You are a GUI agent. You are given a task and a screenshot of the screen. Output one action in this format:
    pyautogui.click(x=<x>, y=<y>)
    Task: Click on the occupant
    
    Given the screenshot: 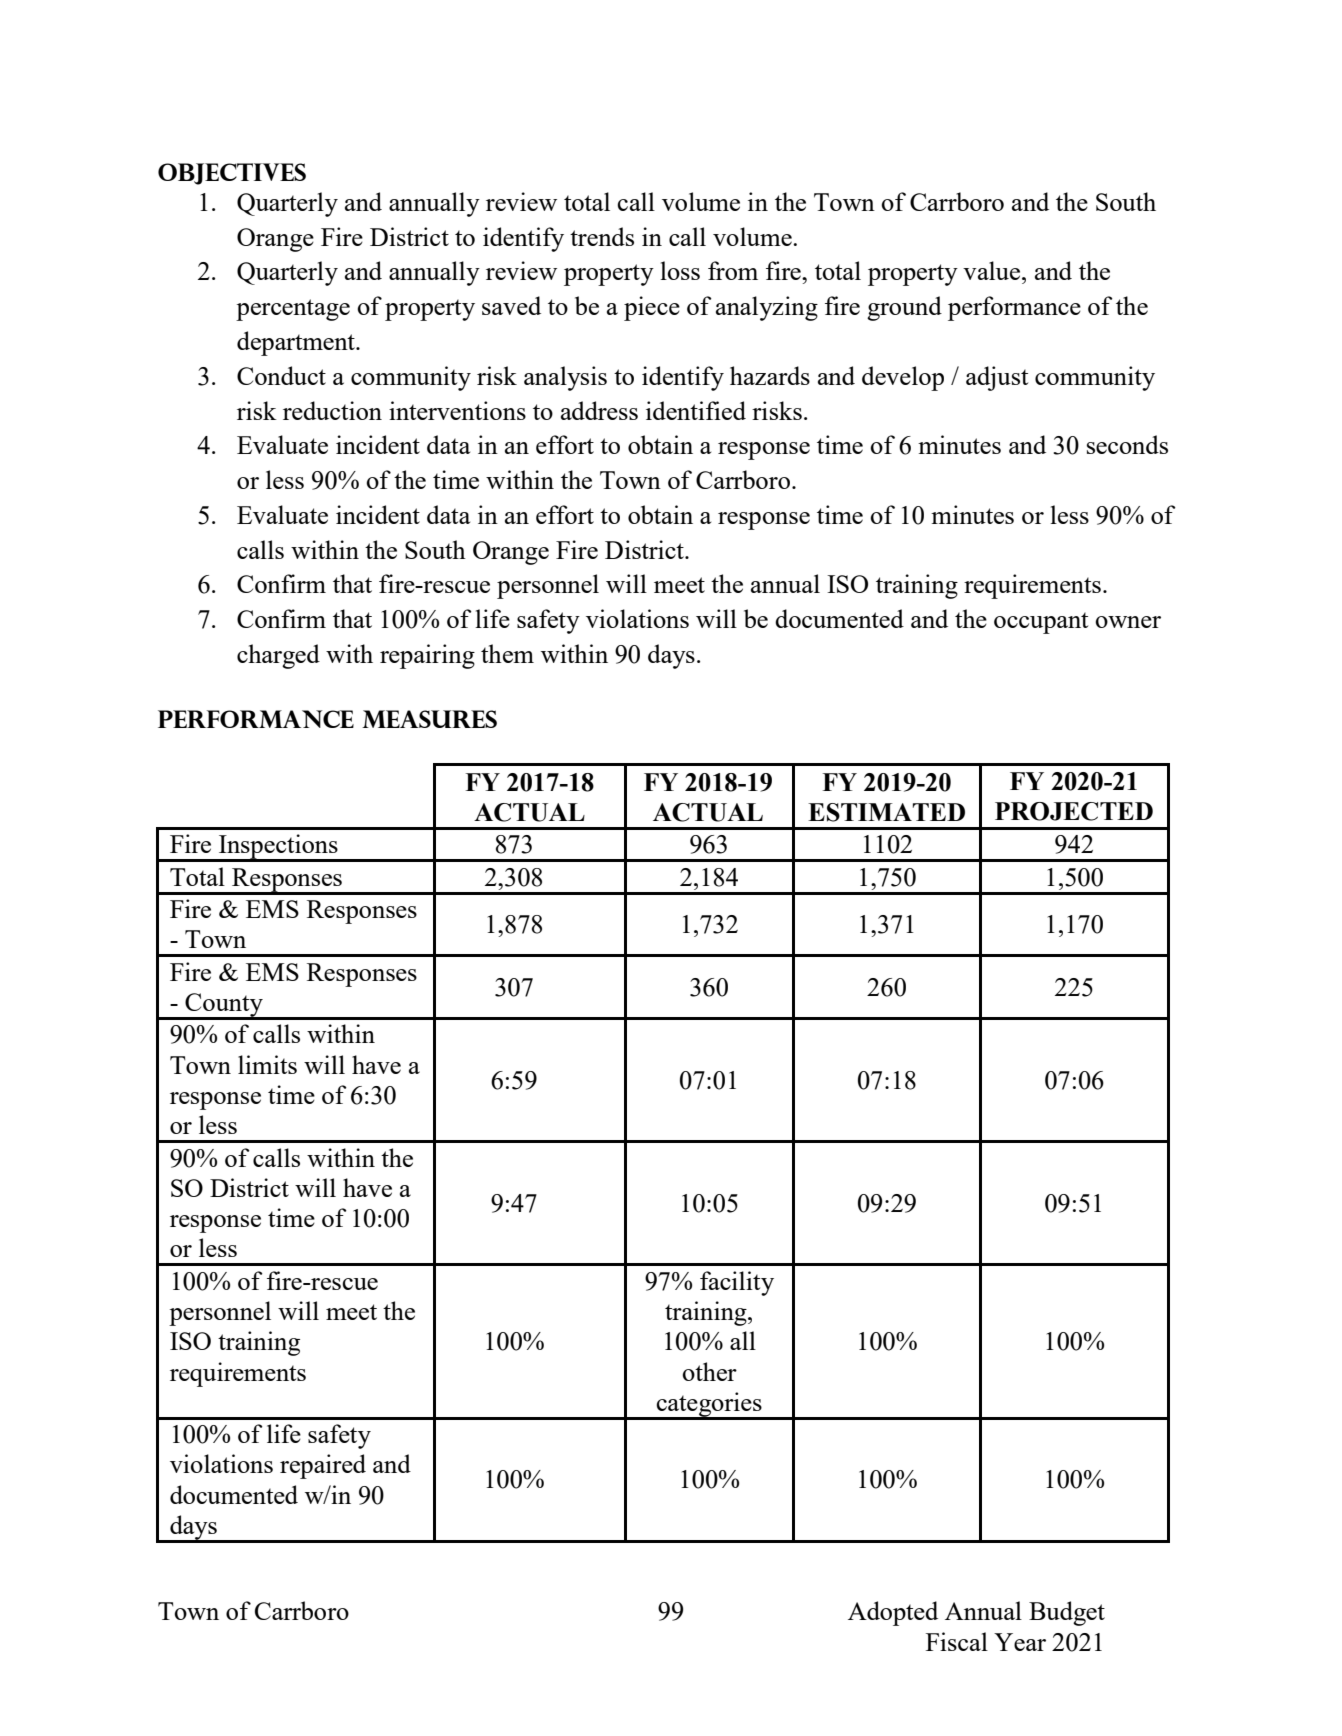 What is the action you would take?
    pyautogui.click(x=1041, y=623)
